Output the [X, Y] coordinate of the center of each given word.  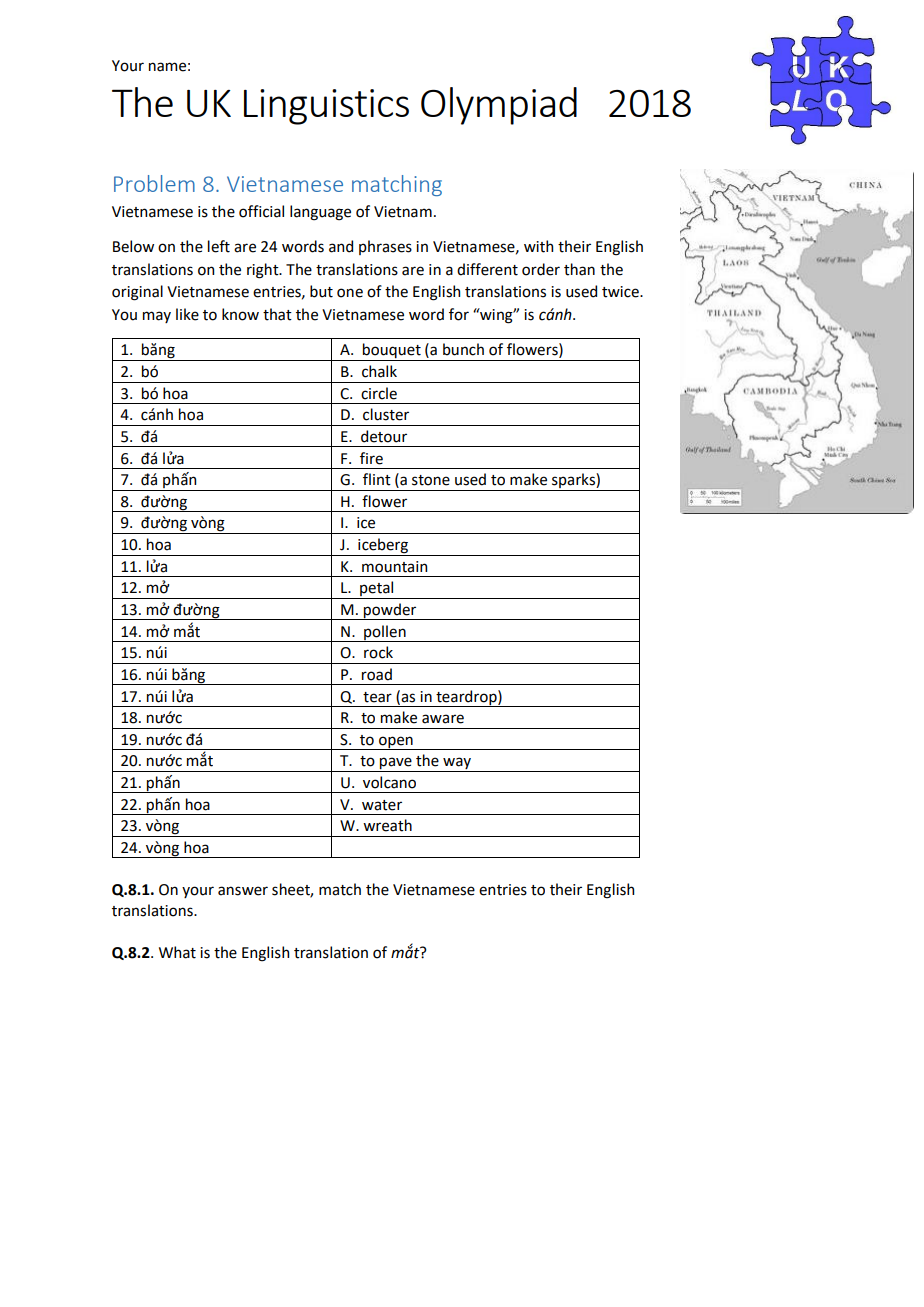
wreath [387, 825]
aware [443, 719]
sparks [573, 482]
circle [379, 393]
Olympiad [499, 106]
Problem [154, 183]
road [377, 674]
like [187, 314]
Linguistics [326, 107]
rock [378, 652]
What [177, 952]
